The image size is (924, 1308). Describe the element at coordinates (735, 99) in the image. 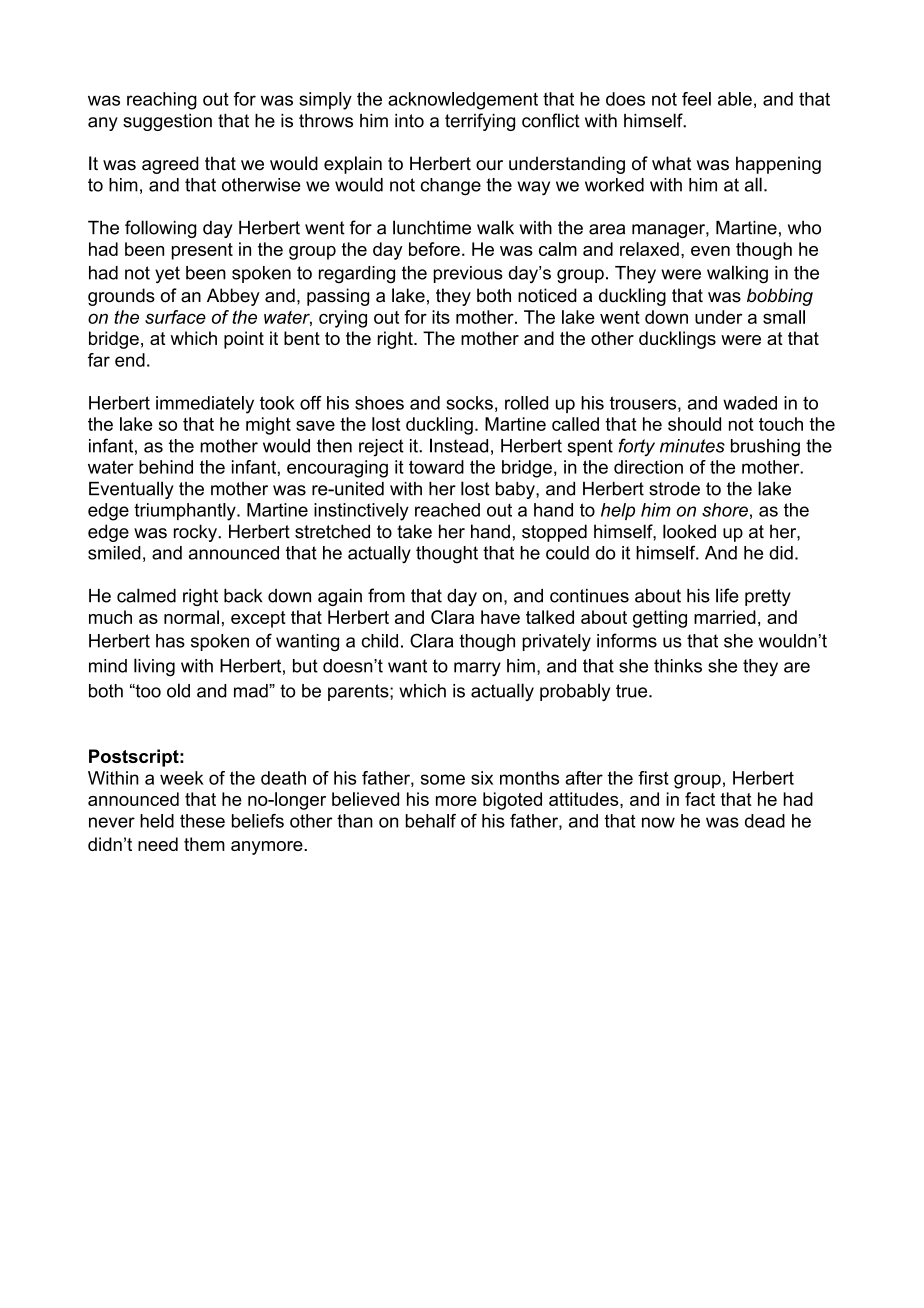

I see `able` at that location.
